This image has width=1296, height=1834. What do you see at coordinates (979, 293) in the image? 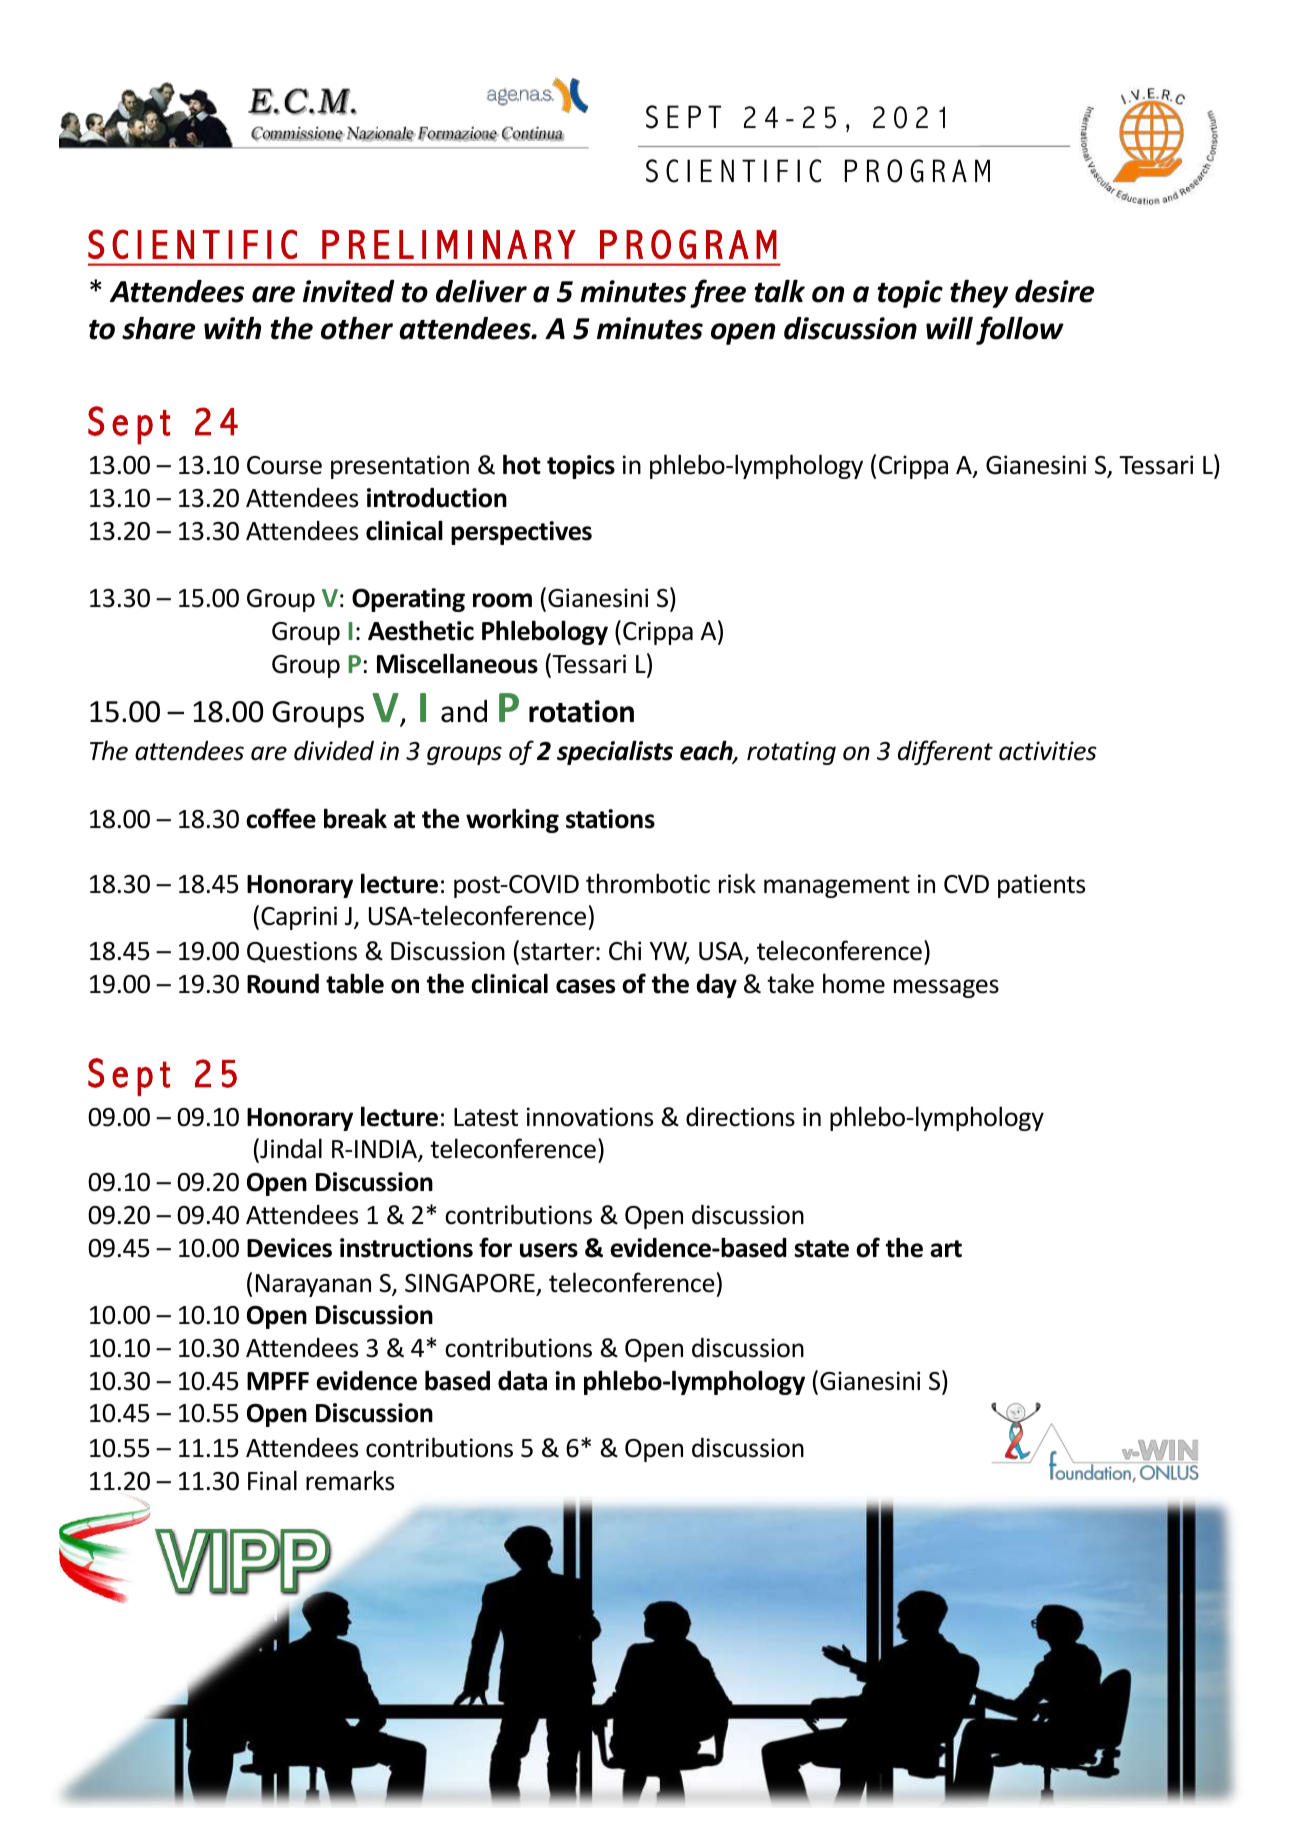
I see `they` at bounding box center [979, 293].
